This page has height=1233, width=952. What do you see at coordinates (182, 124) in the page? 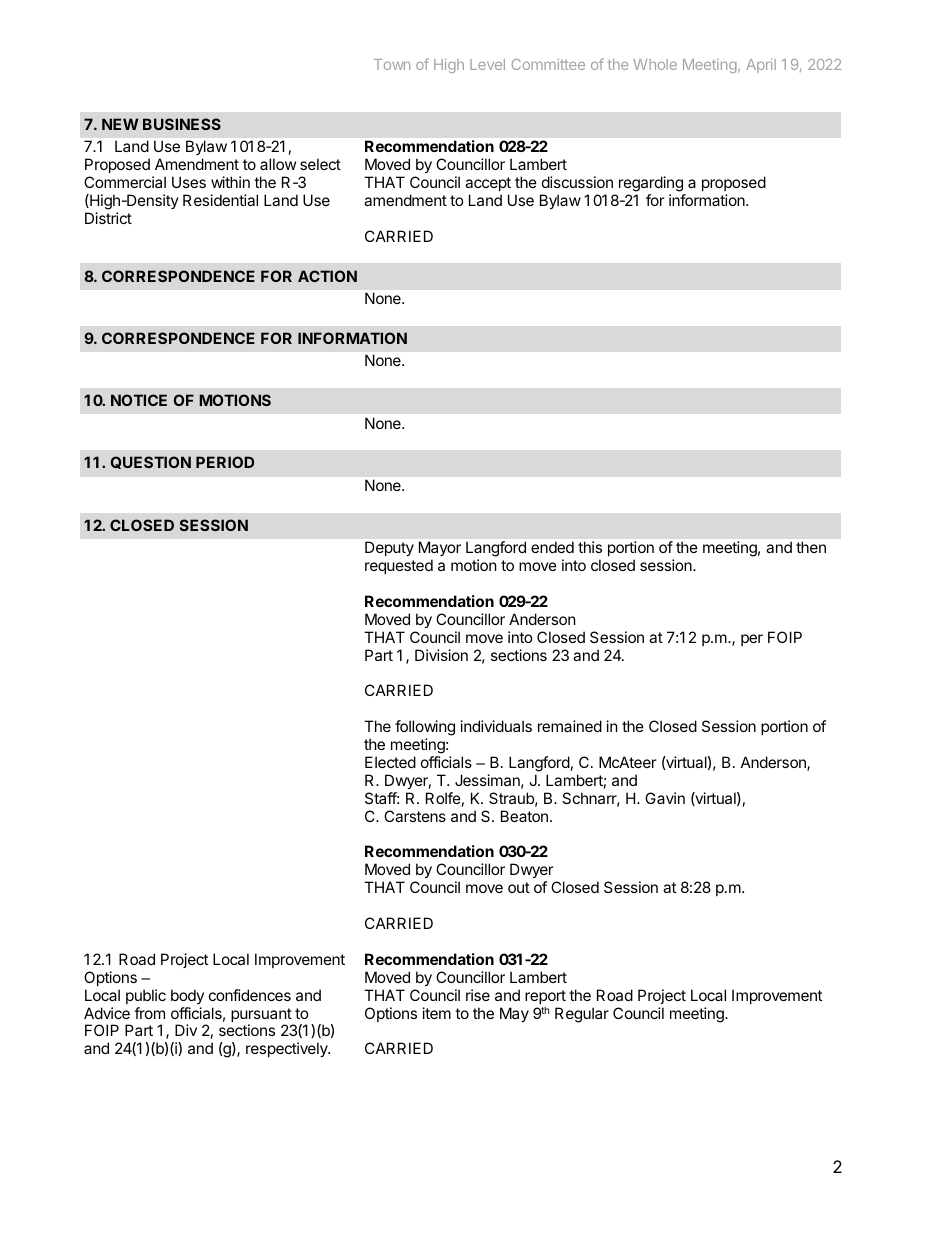
I see `BUSINESS` at bounding box center [182, 124].
